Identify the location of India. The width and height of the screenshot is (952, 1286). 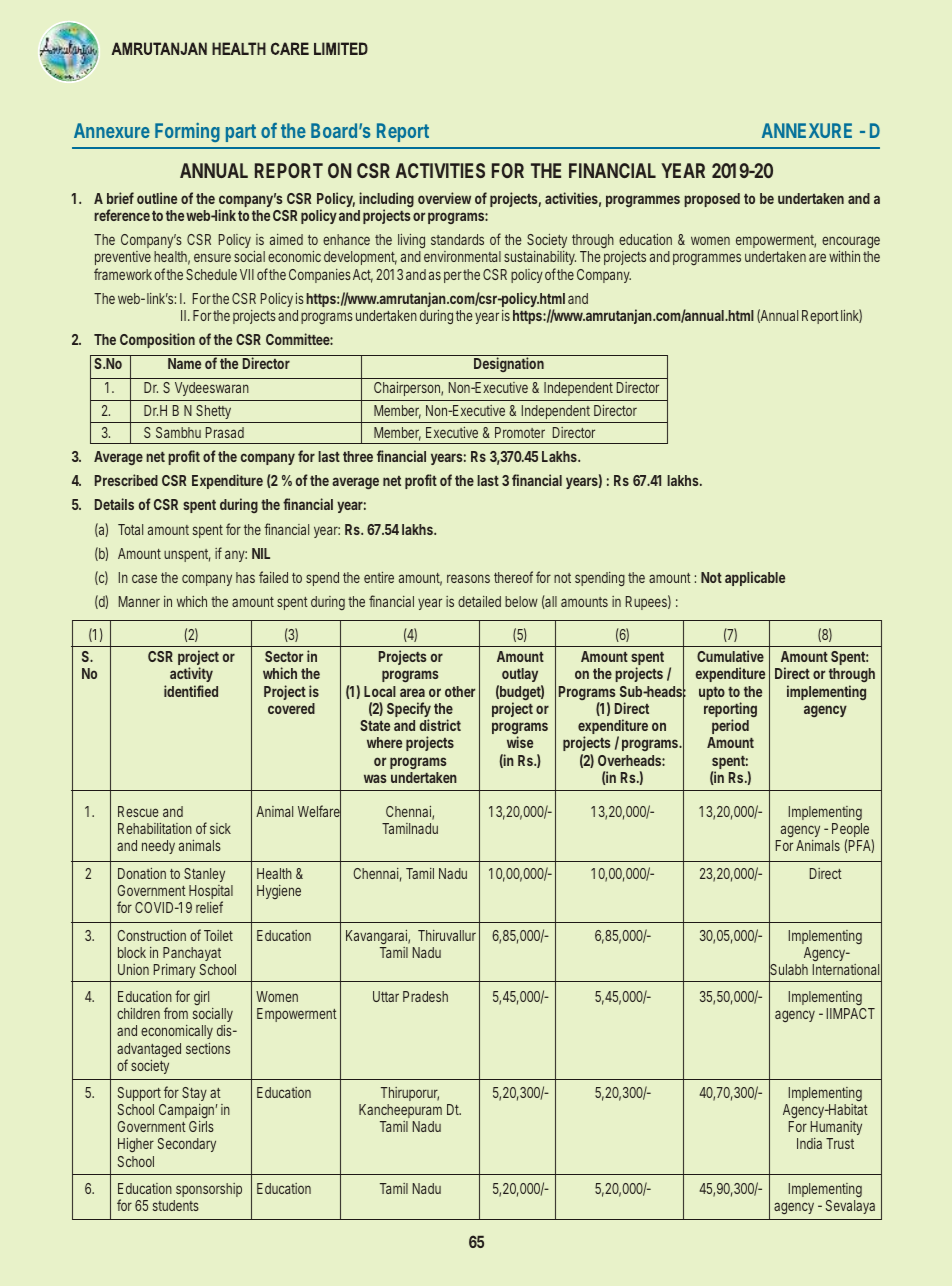
(809, 1143).
